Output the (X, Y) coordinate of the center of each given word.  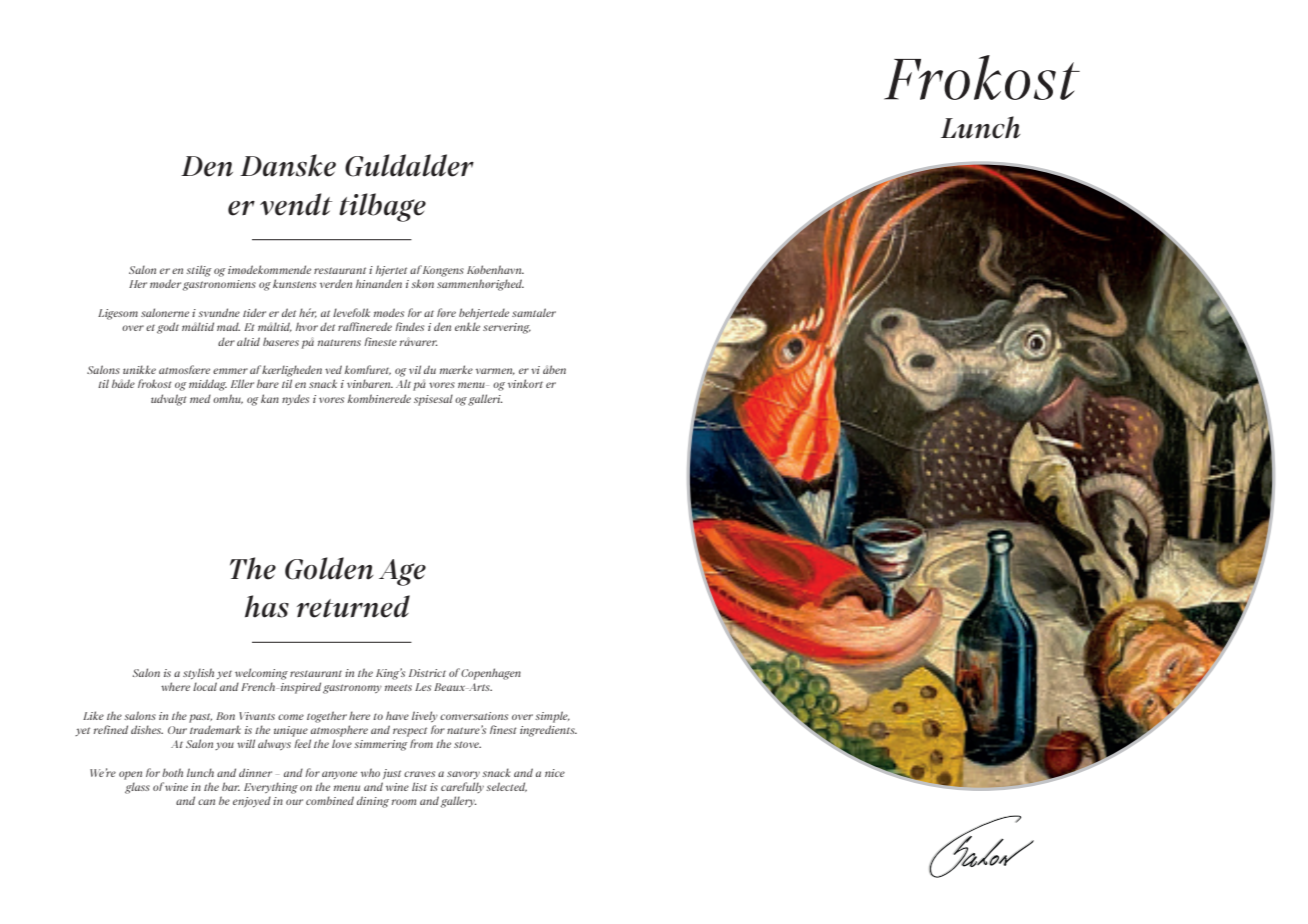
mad (228, 326)
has (267, 606)
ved (333, 369)
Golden (329, 568)
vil (415, 369)
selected (506, 787)
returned (353, 606)
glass (137, 788)
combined (330, 800)
